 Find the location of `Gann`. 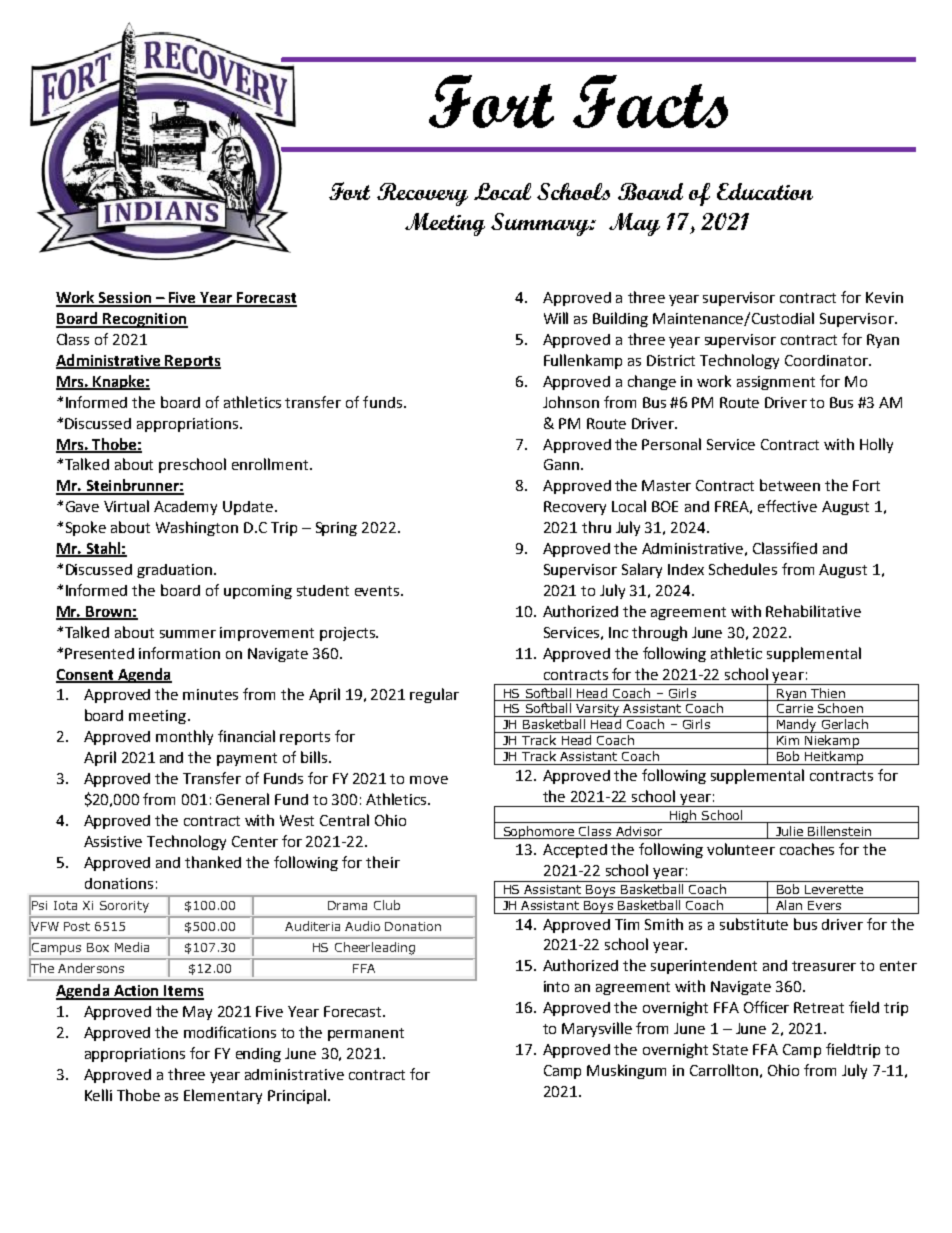

Gann is located at coordinates (563, 464).
